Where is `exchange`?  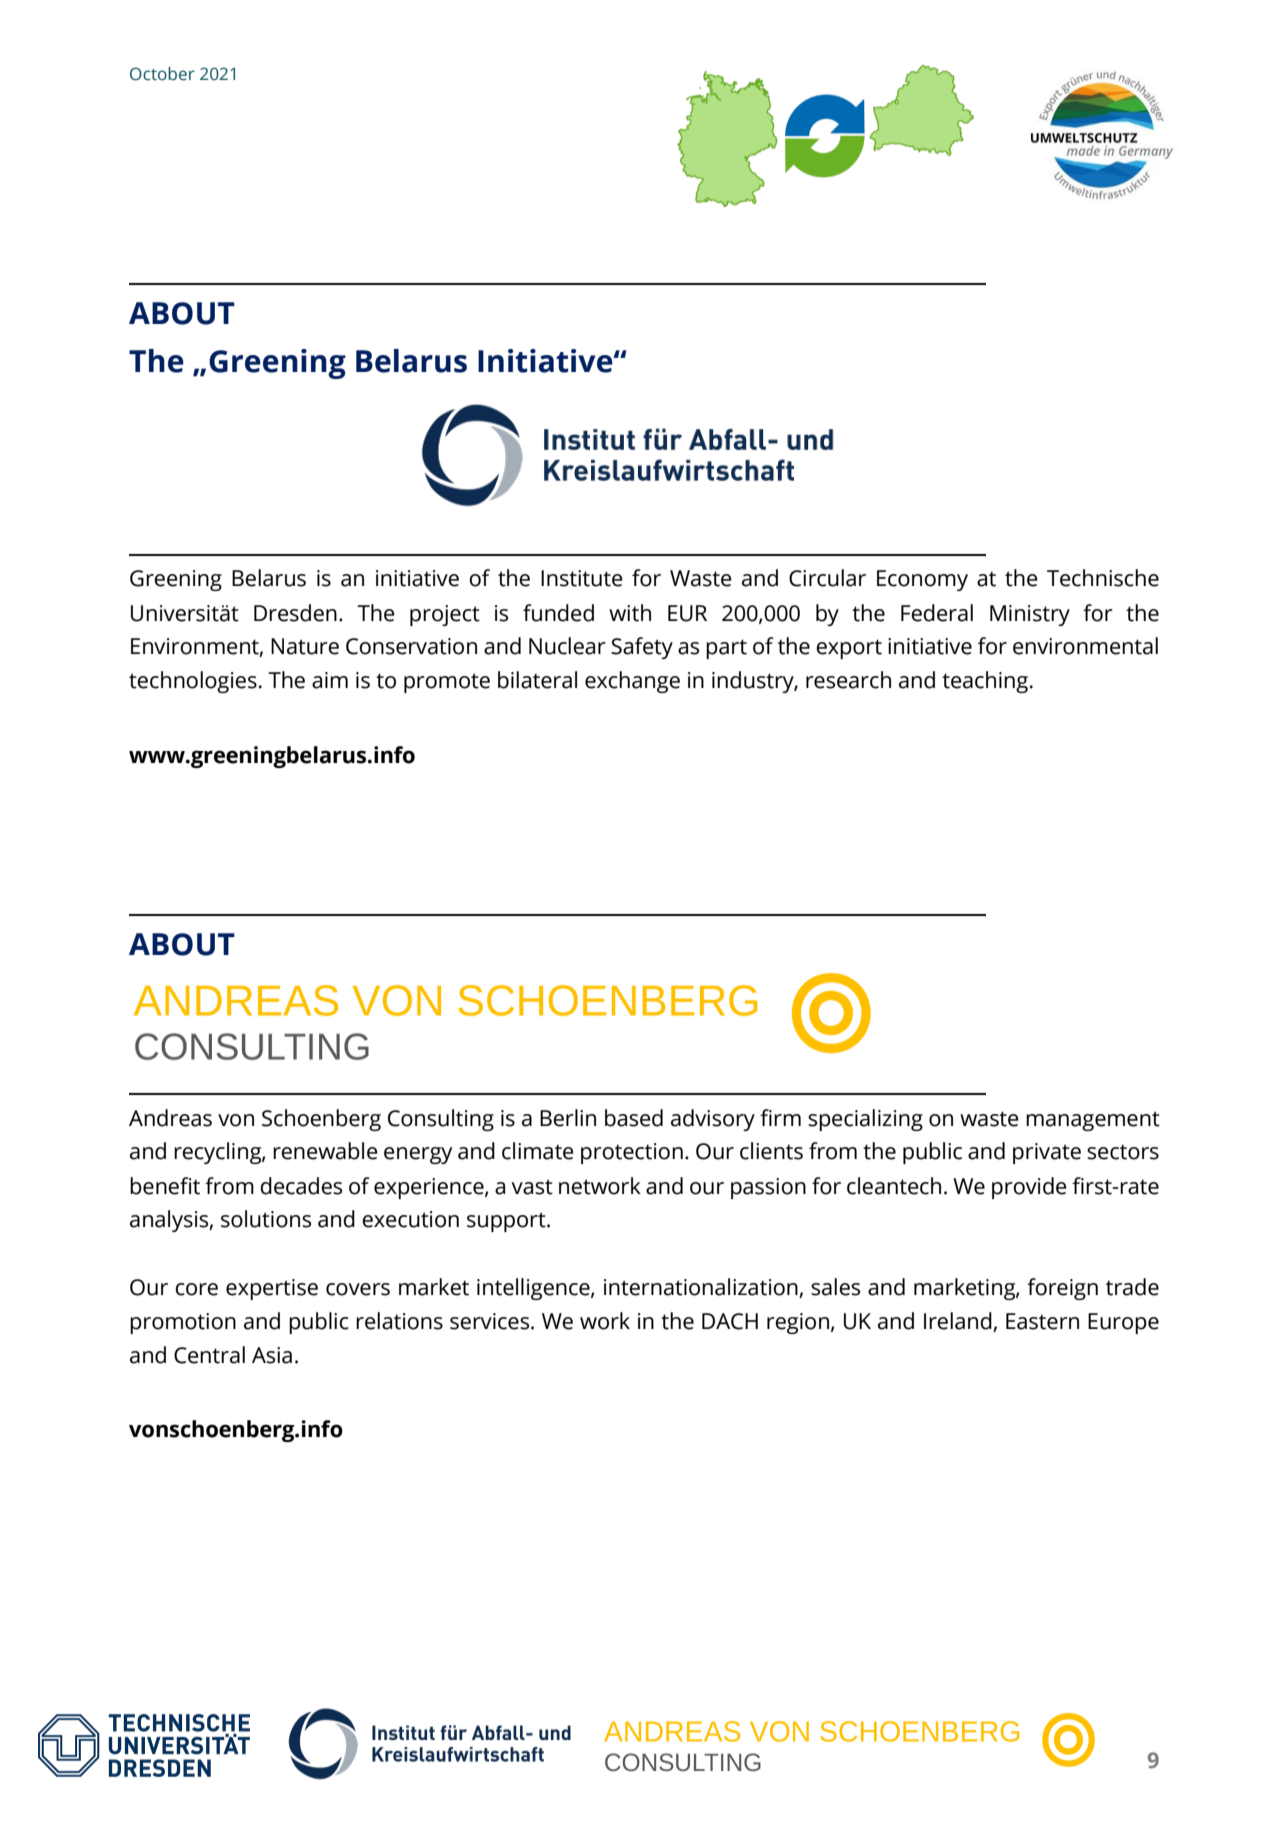
exchange is located at coordinates (632, 682).
